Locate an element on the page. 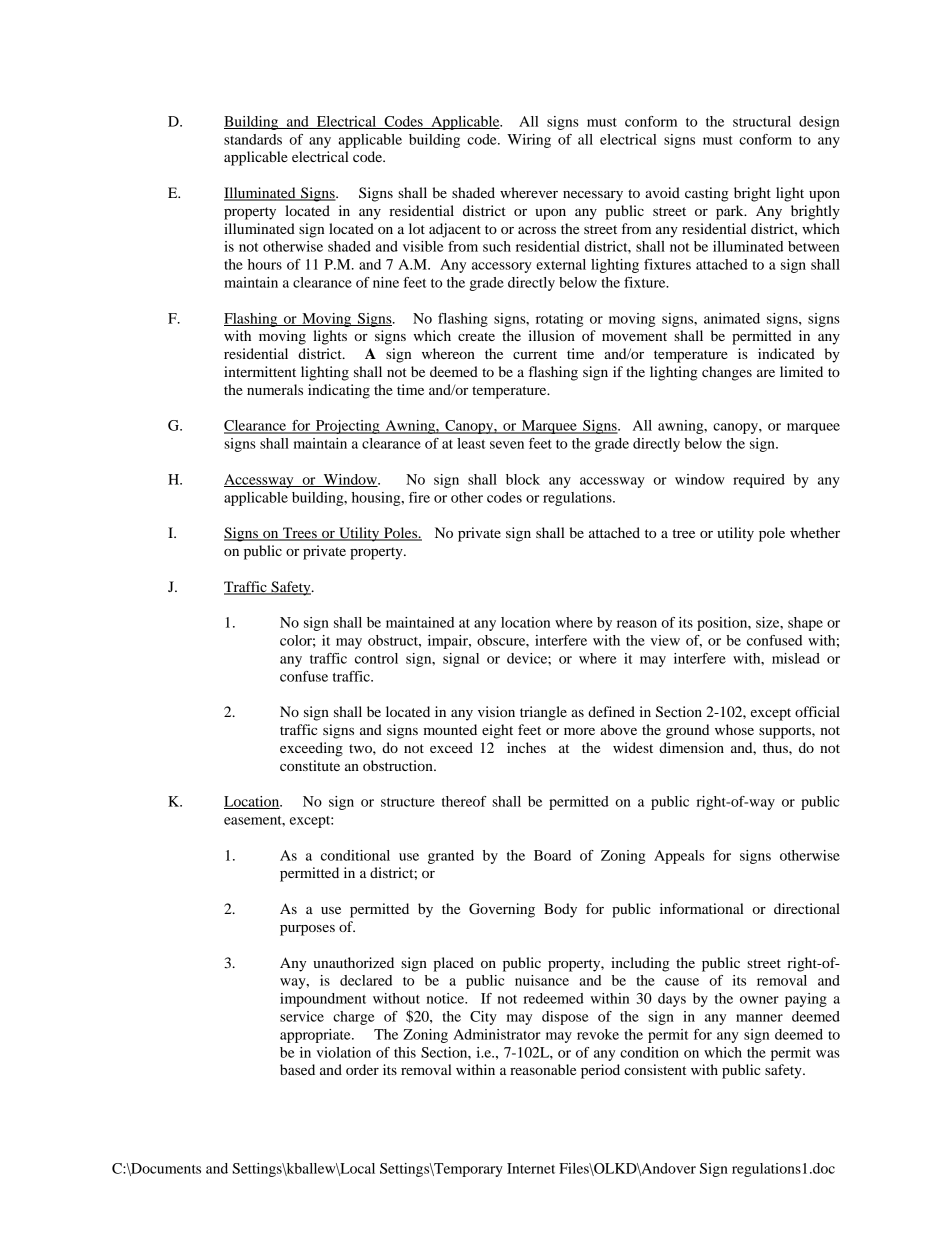  Body is located at coordinates (560, 910).
